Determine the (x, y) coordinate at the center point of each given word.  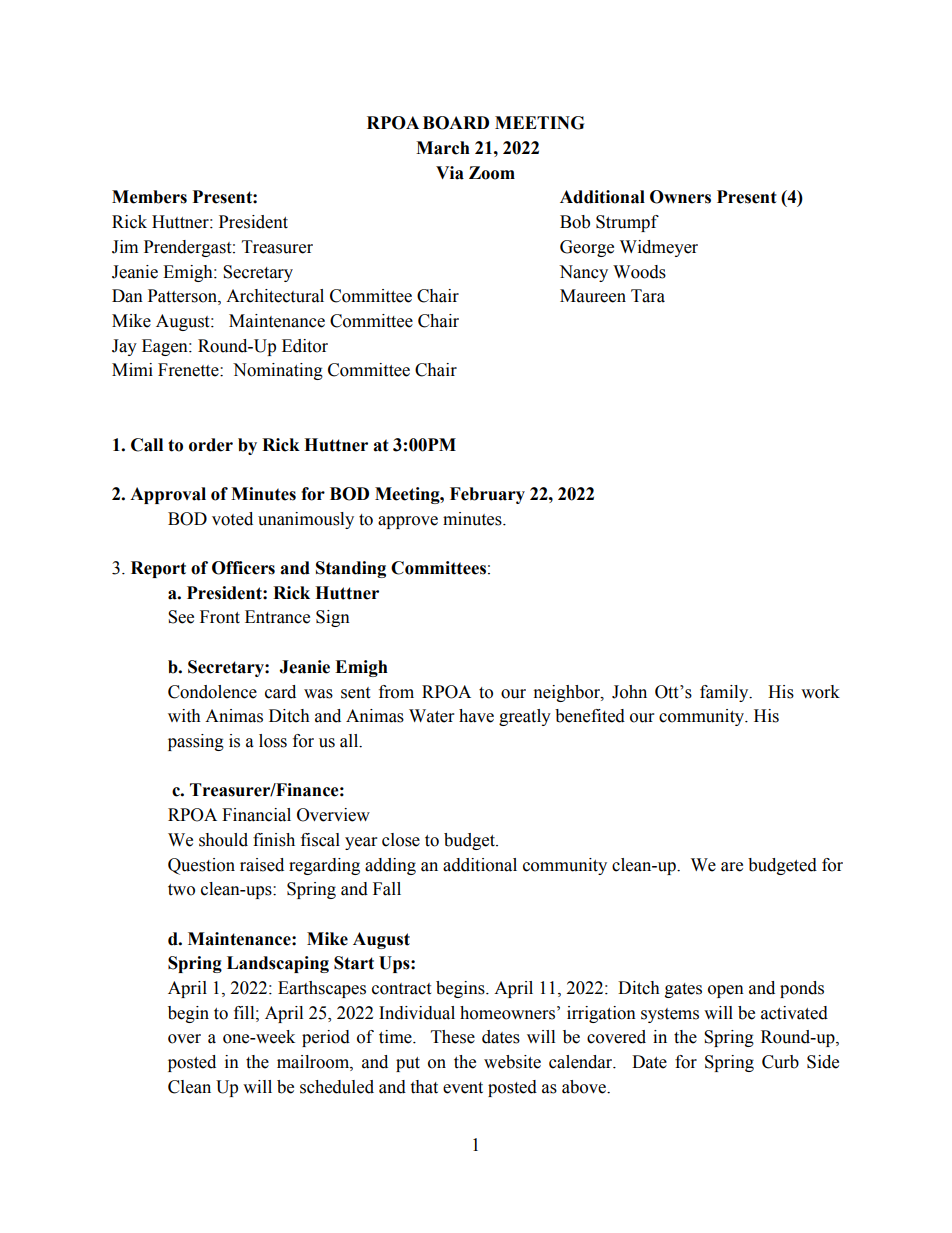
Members (149, 197)
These (453, 1037)
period (326, 1038)
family (725, 693)
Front (220, 617)
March (443, 148)
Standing (351, 569)
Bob (575, 222)
